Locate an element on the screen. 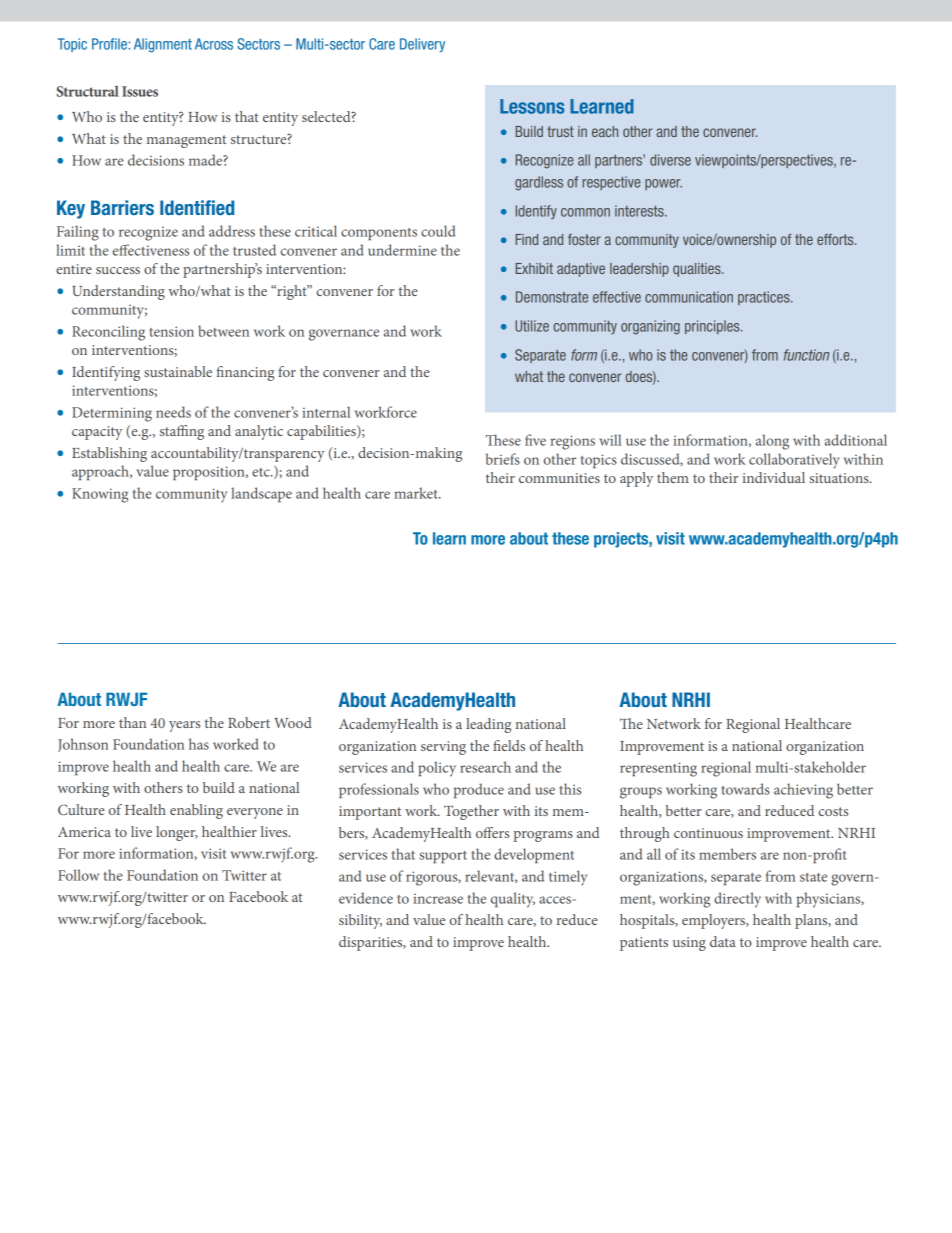  sustainable is located at coordinates (178, 371).
